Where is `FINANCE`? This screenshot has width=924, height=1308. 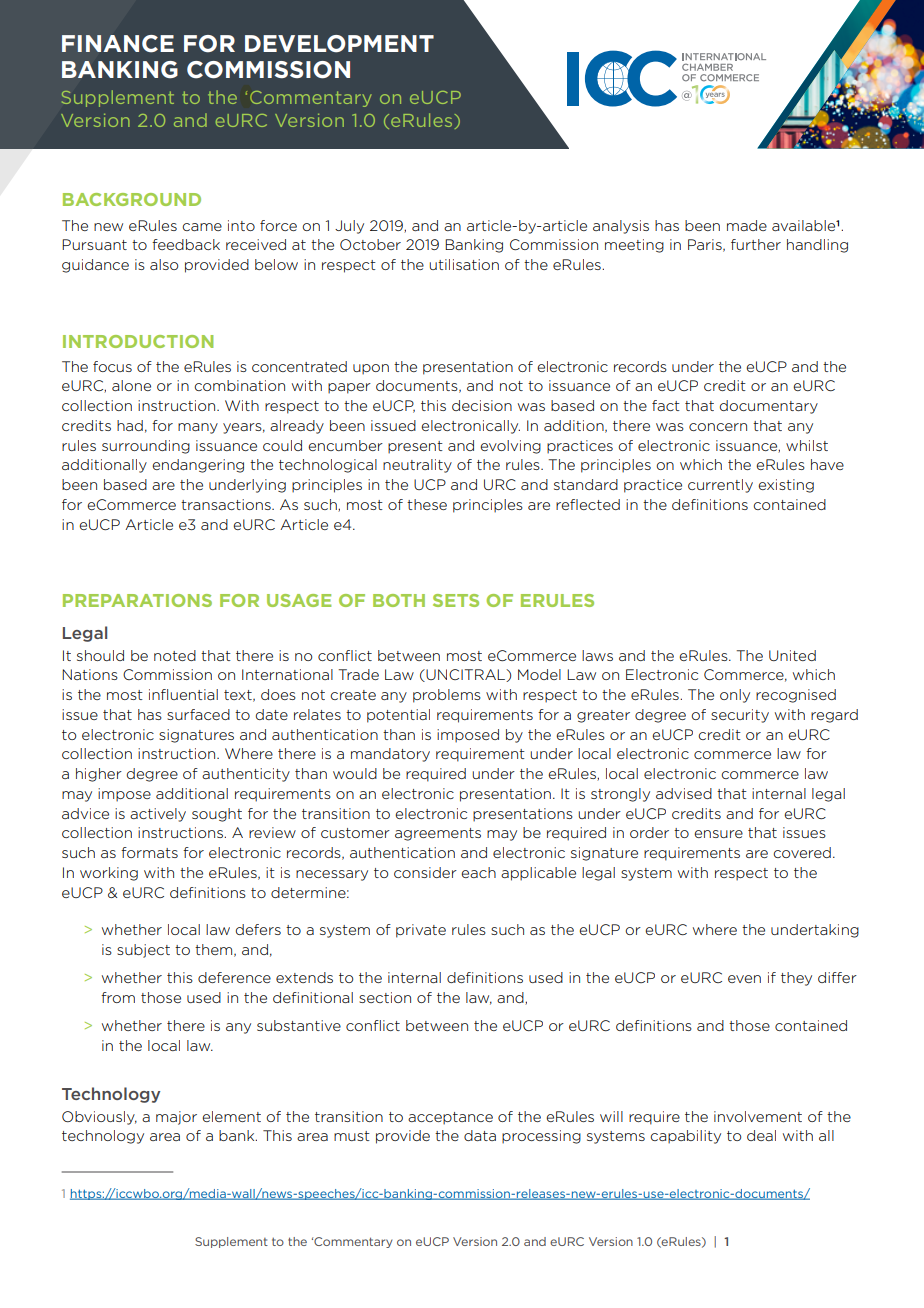 FINANCE is located at coordinates (118, 44).
